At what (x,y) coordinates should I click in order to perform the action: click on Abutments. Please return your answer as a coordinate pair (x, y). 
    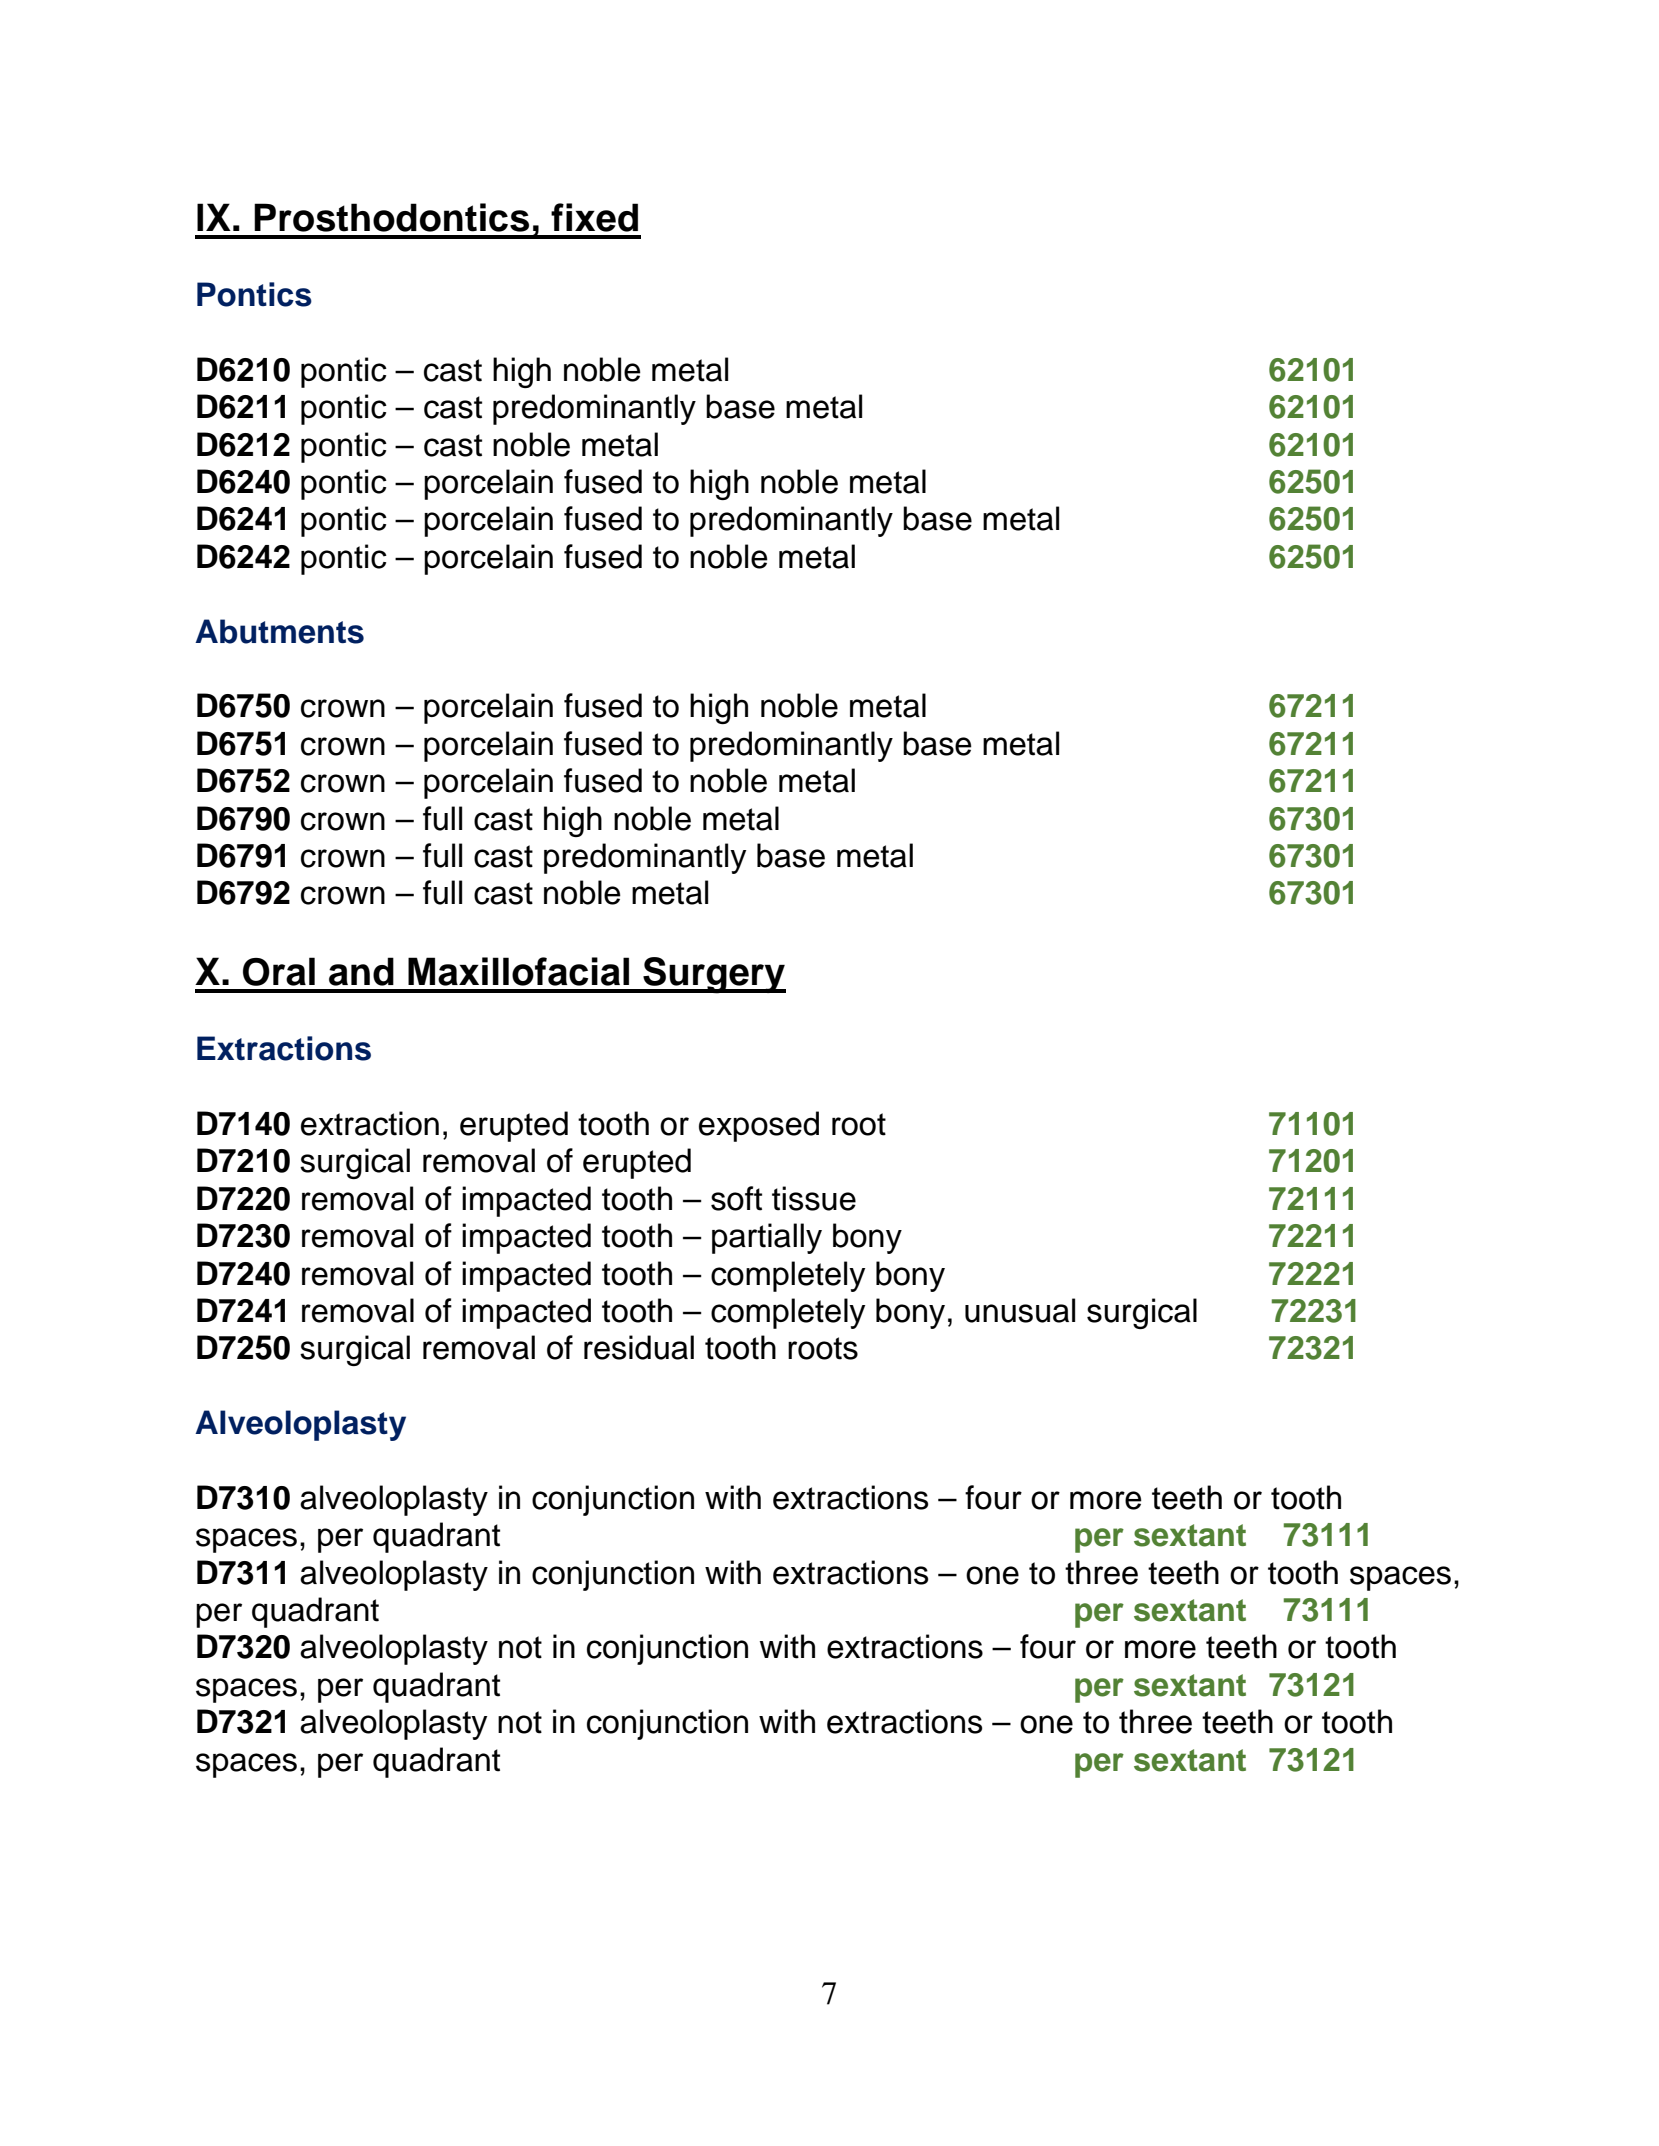
    Looking at the image, I should click on (279, 631).
